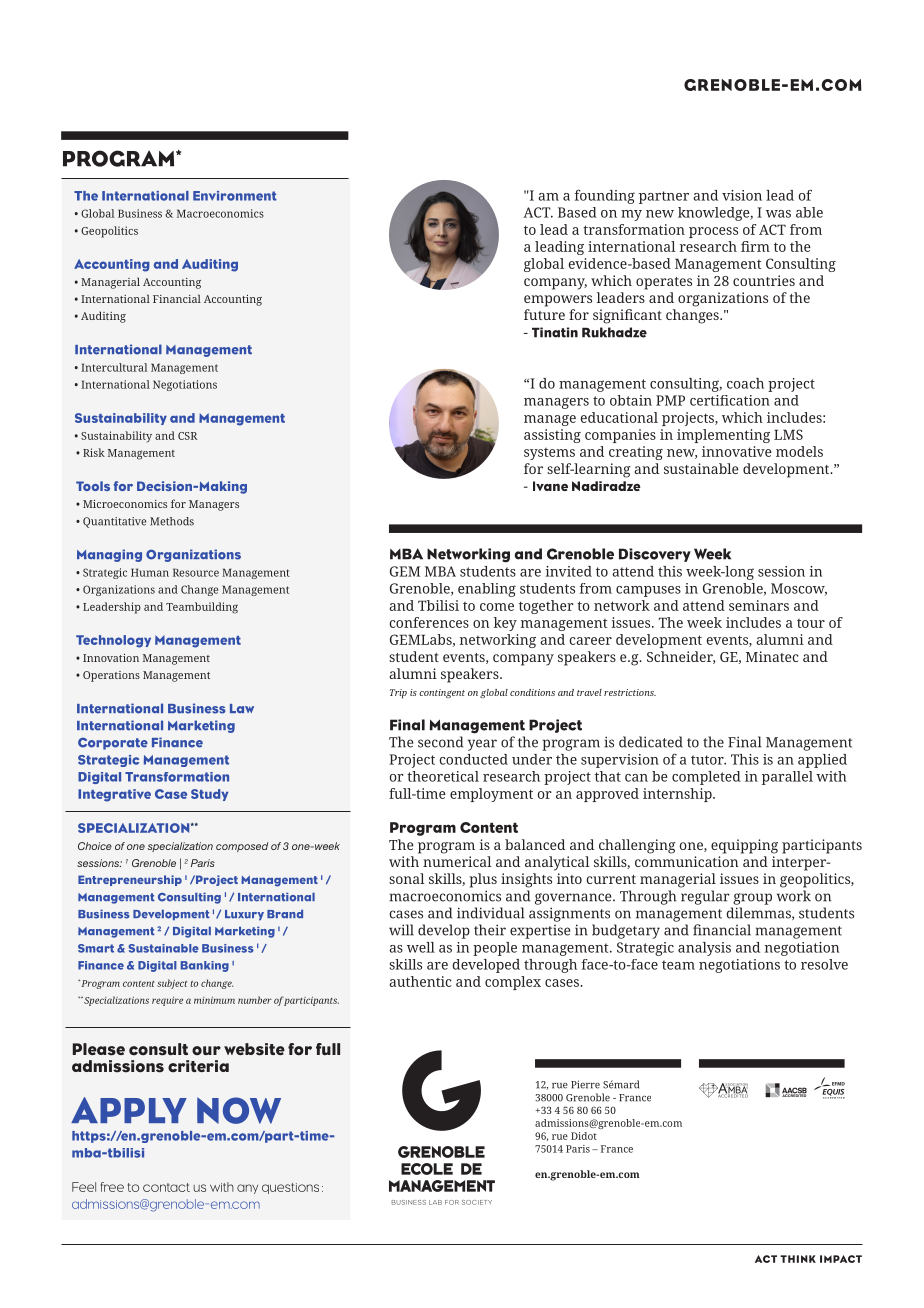 The image size is (924, 1308). Describe the element at coordinates (759, 605) in the screenshot. I see `seminars` at that location.
